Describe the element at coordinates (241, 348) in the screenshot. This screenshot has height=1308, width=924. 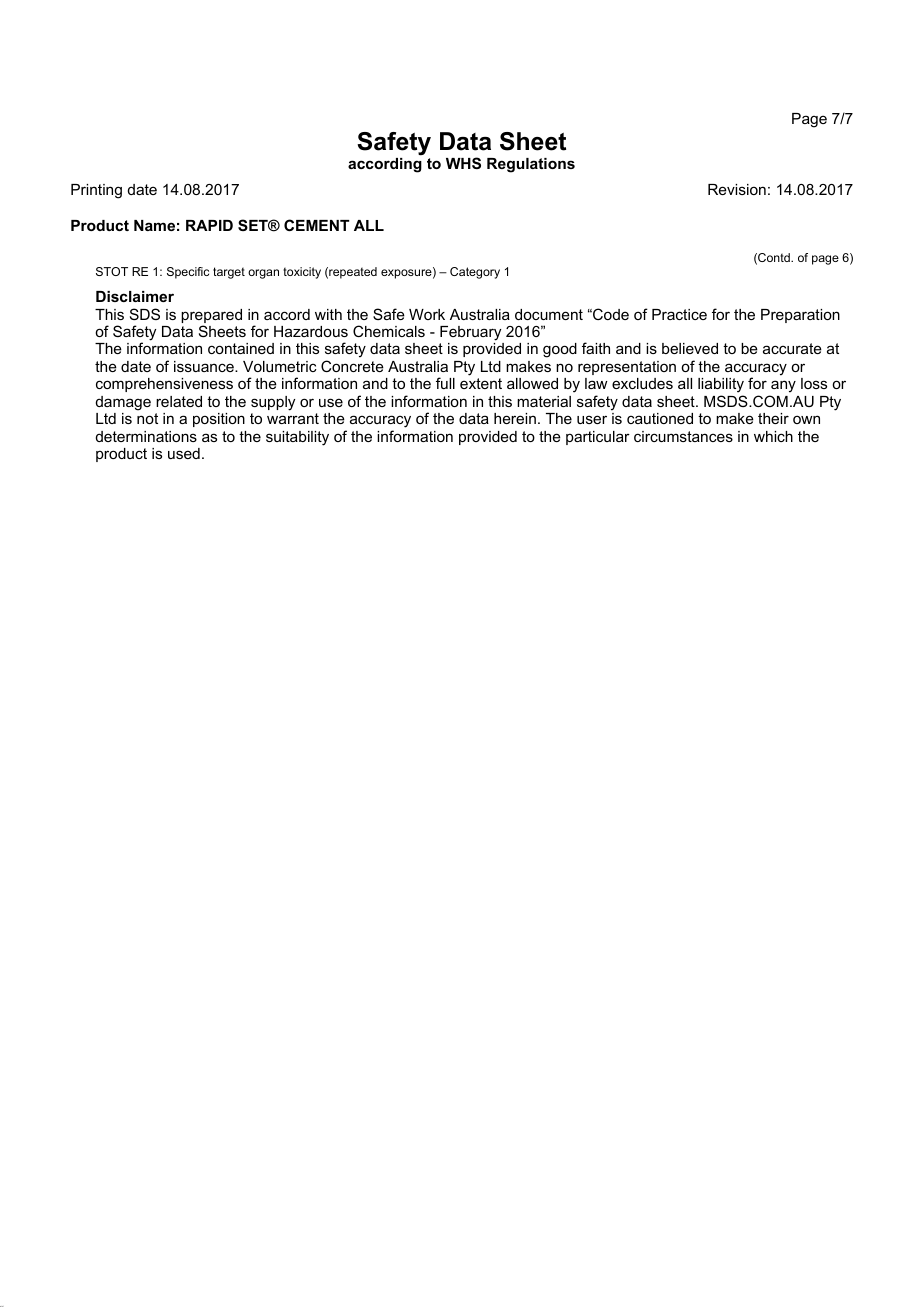
I see `contained` at that location.
